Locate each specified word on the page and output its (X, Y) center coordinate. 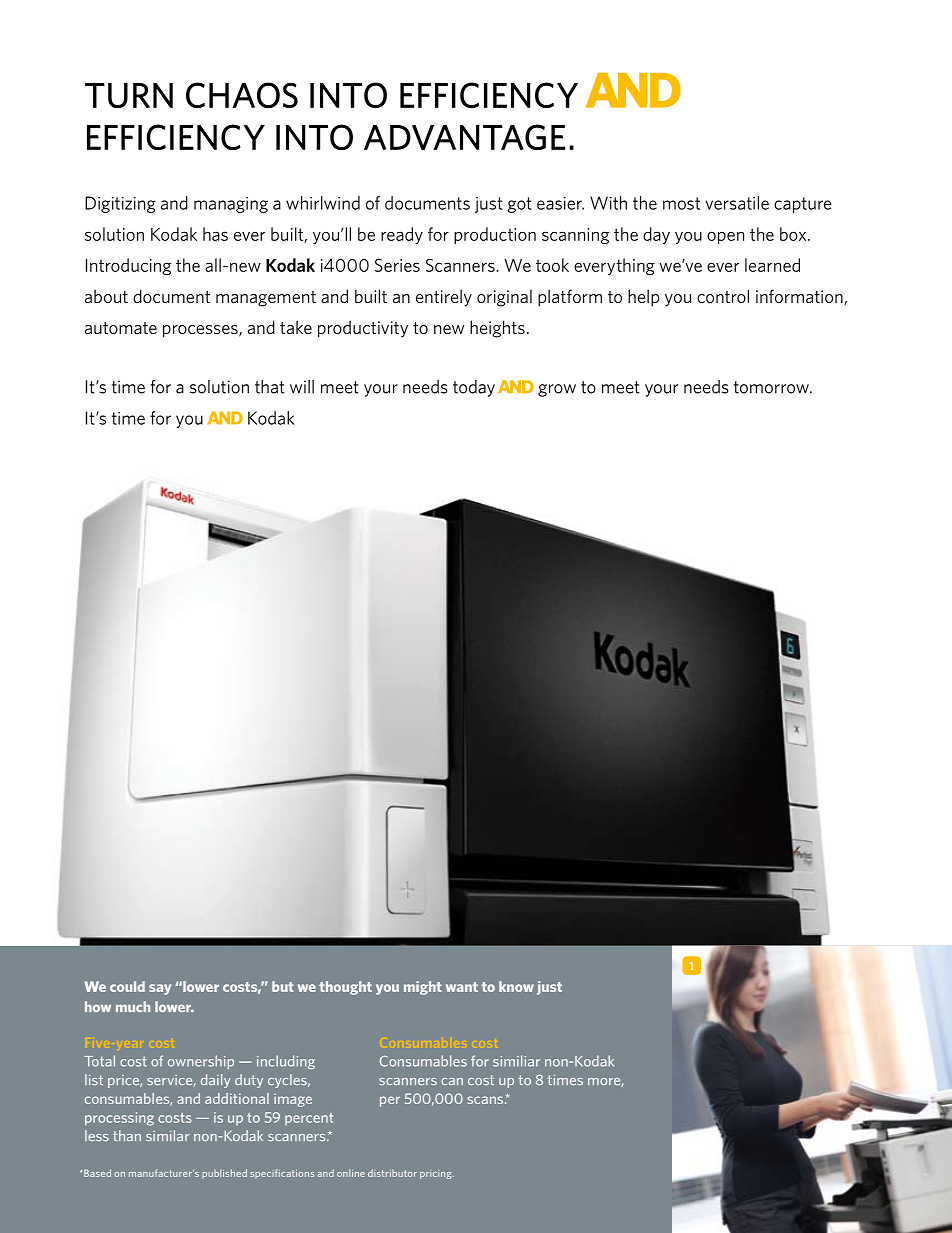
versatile (737, 203)
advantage (464, 137)
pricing (437, 1174)
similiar (516, 1061)
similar (168, 1135)
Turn (129, 96)
